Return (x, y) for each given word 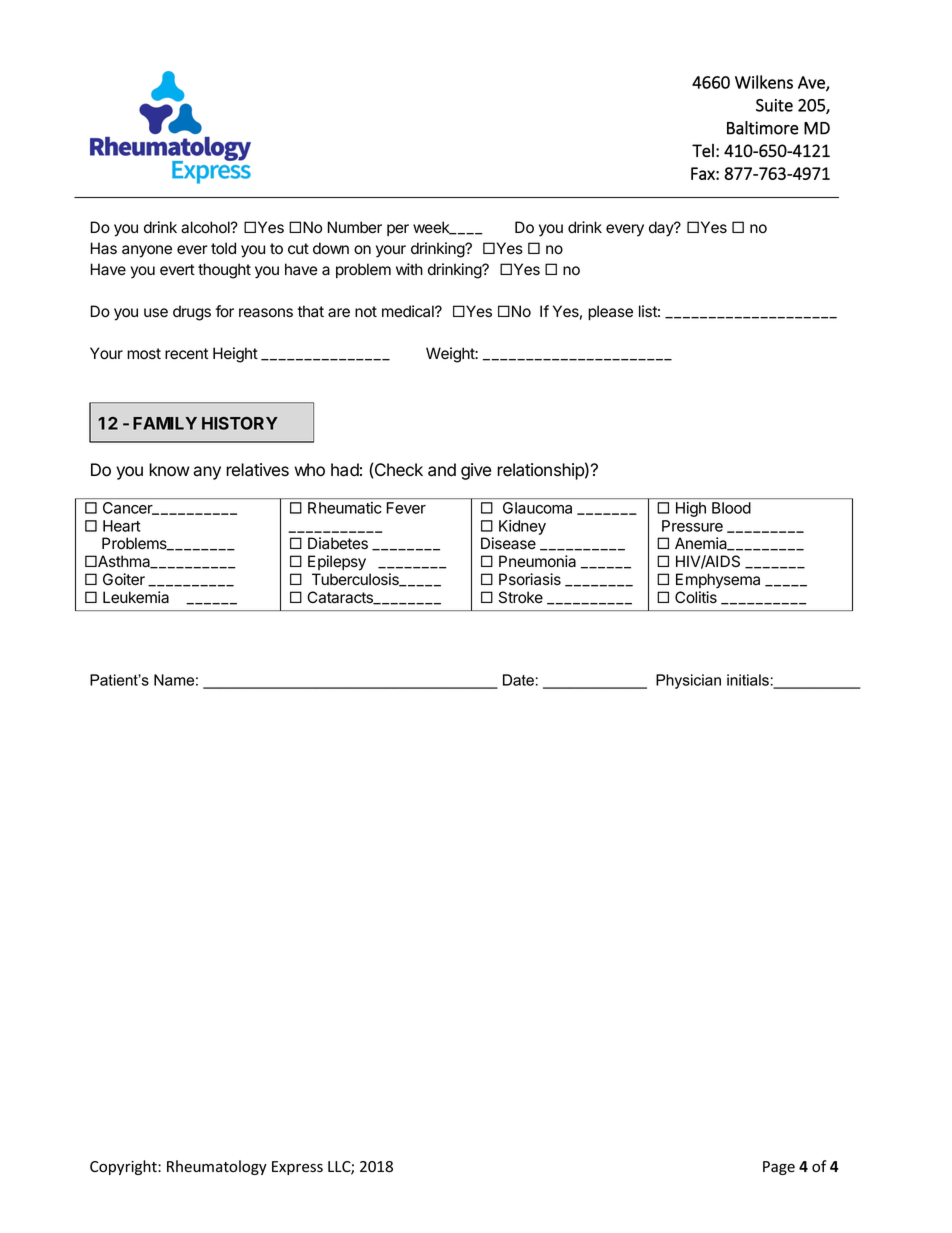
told (223, 248)
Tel (703, 151)
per (398, 230)
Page (779, 1168)
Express (297, 1168)
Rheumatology (217, 1167)
